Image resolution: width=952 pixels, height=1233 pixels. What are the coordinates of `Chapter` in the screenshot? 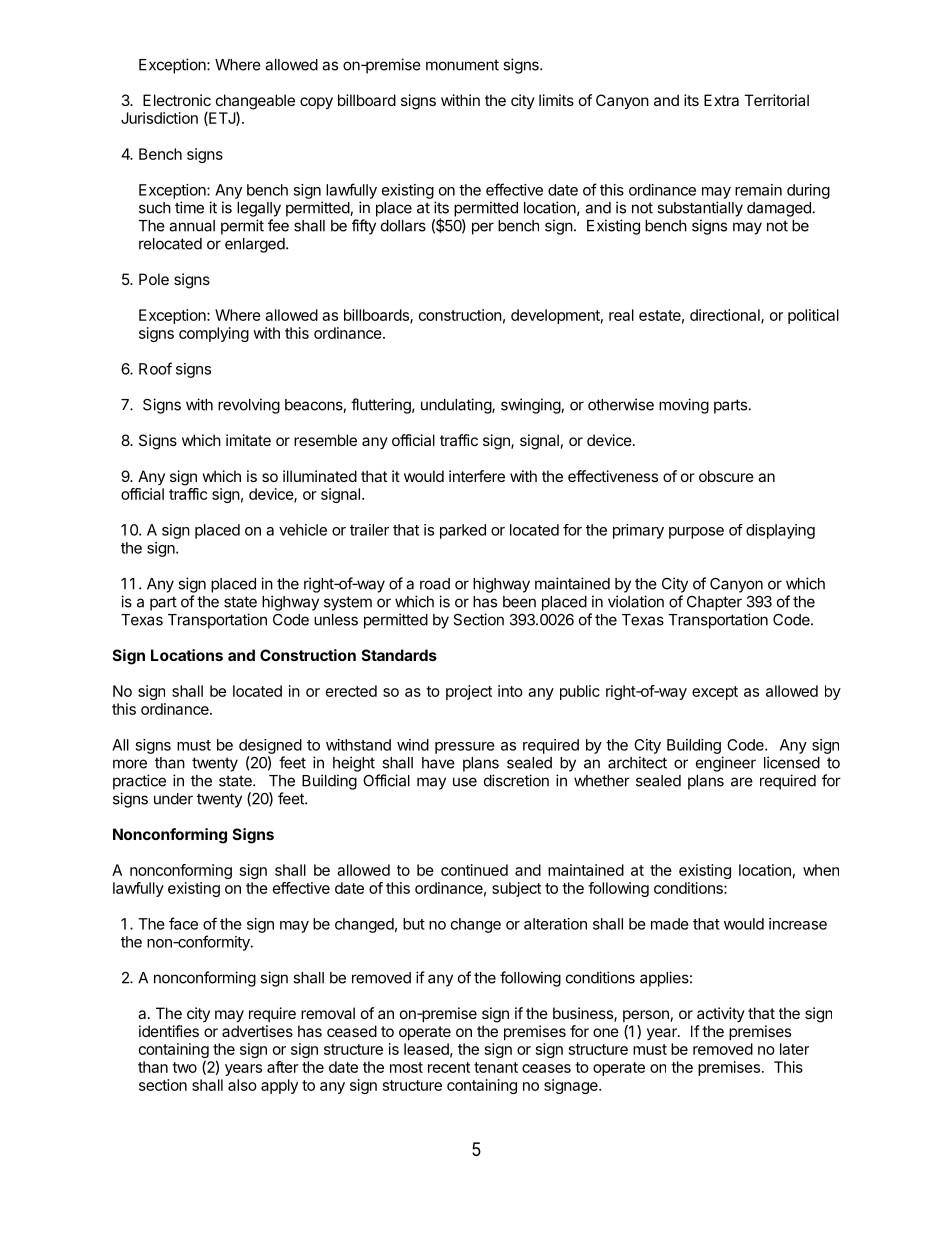 It's located at (714, 603).
